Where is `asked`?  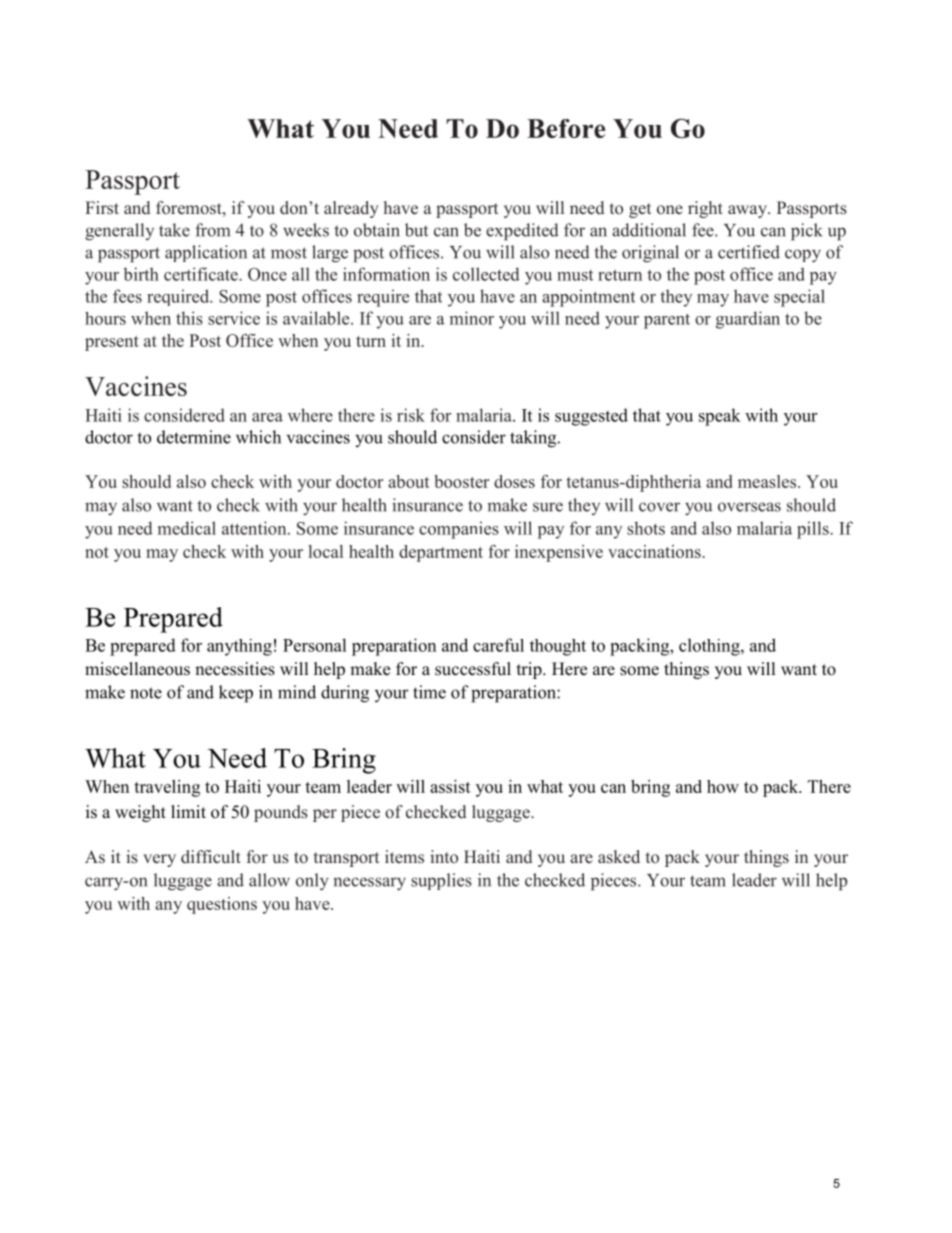 asked is located at coordinates (619, 857).
